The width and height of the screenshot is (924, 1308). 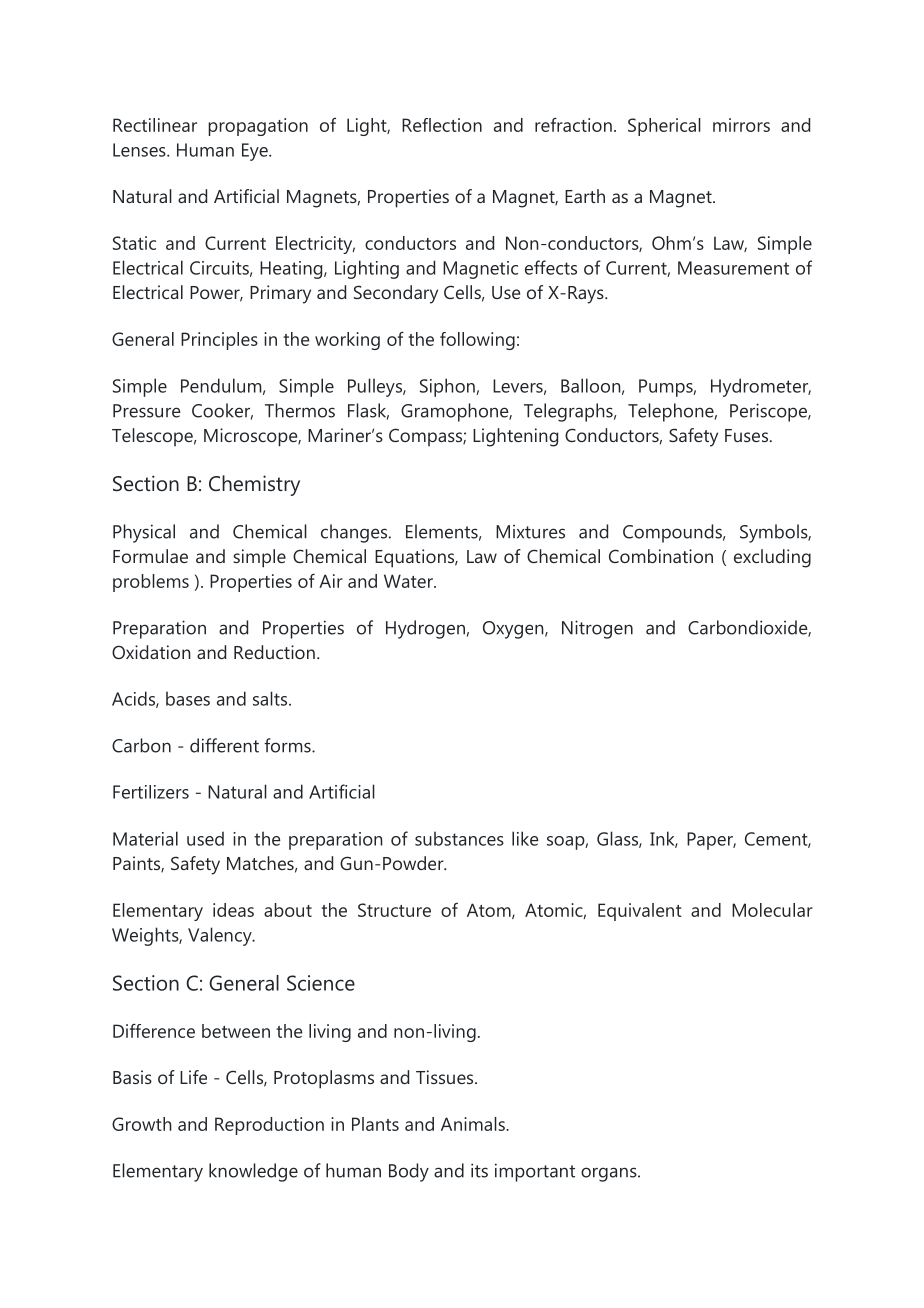 What do you see at coordinates (147, 411) in the screenshot?
I see `Pressure` at bounding box center [147, 411].
